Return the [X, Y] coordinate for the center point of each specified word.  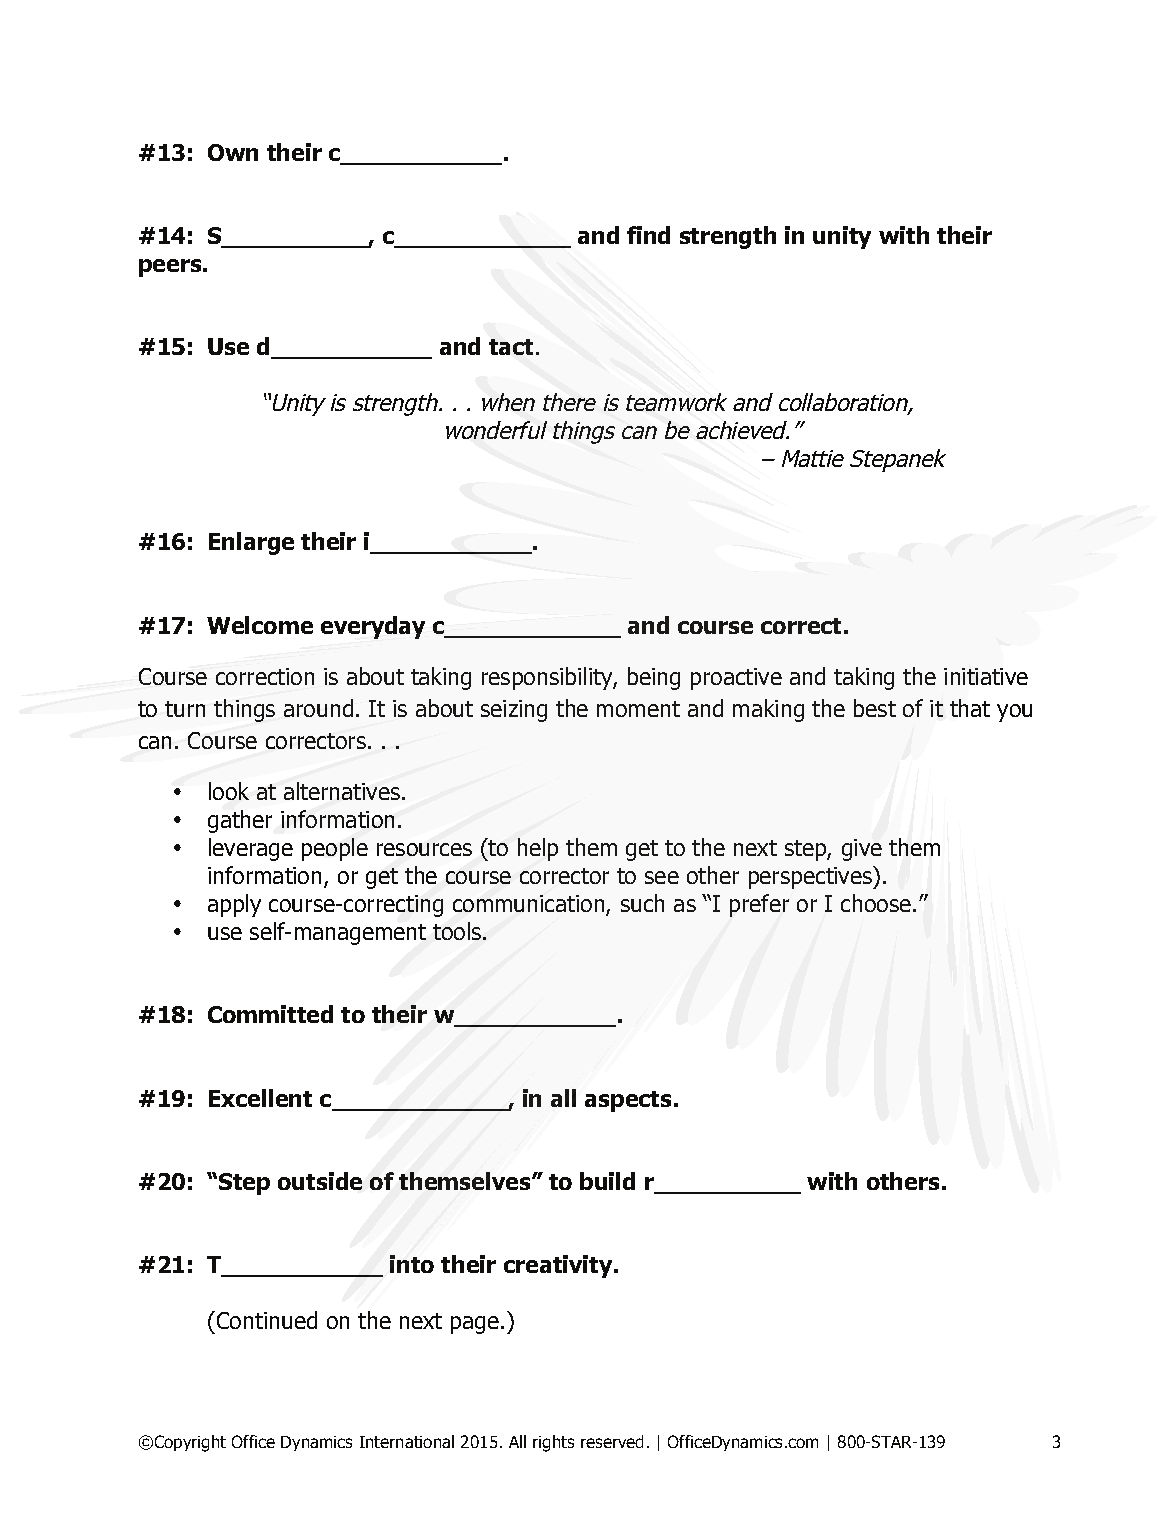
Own [233, 152]
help [538, 849]
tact [511, 347]
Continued [265, 1320]
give [862, 850]
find [648, 235]
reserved [612, 1441]
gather [240, 821]
